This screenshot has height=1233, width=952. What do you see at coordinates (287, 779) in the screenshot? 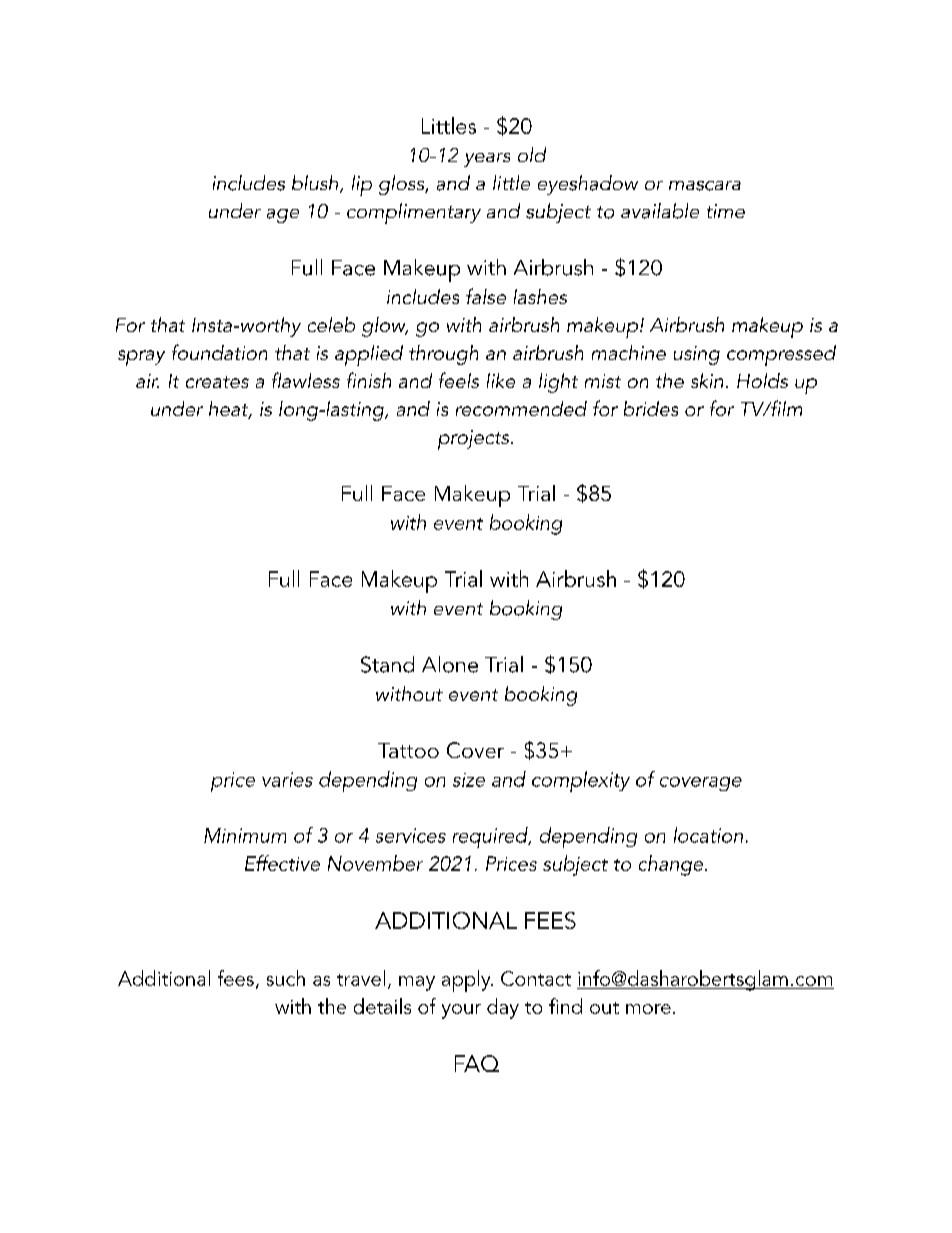
I see `varies` at bounding box center [287, 779].
